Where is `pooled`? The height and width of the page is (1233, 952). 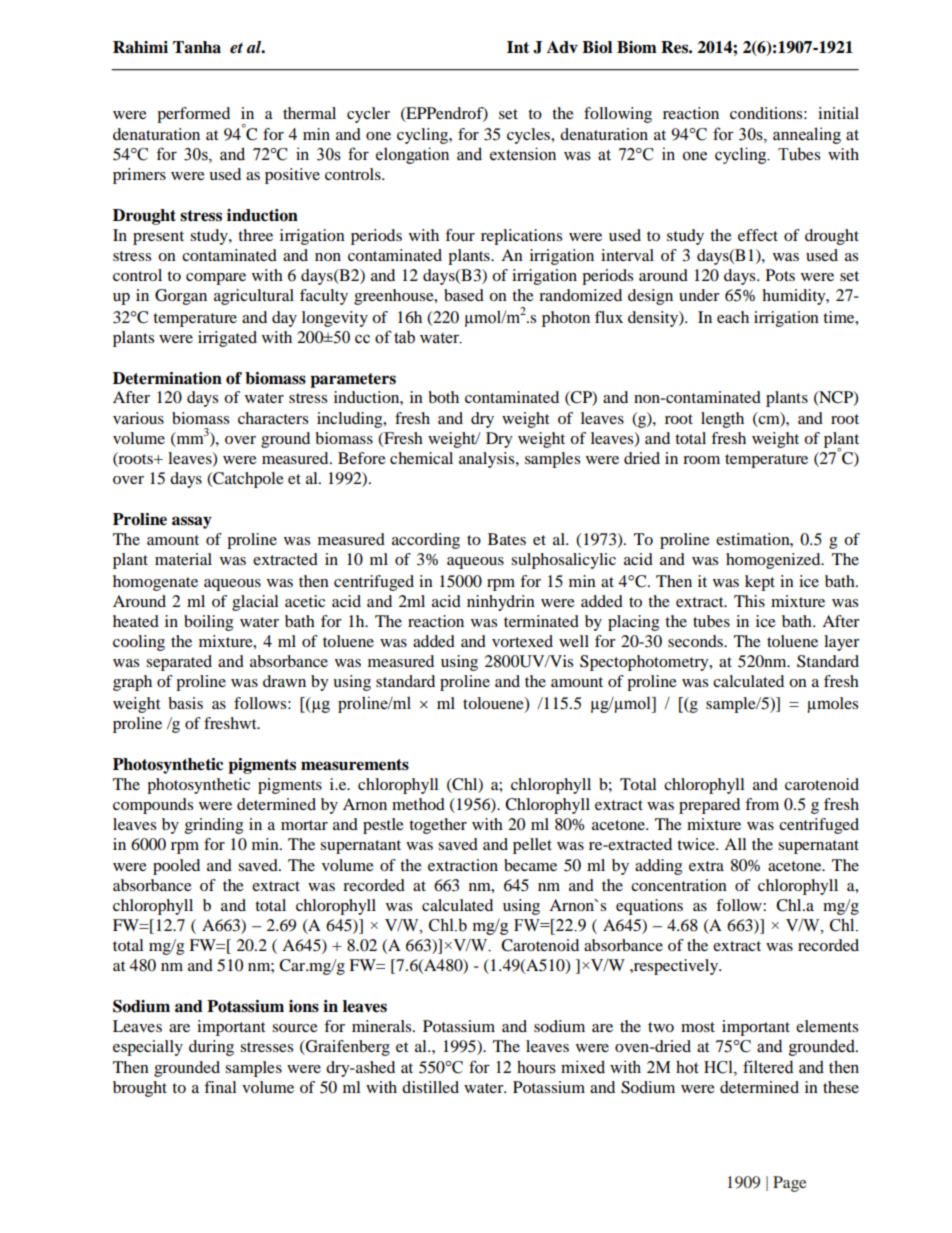 pooled is located at coordinates (176, 867).
